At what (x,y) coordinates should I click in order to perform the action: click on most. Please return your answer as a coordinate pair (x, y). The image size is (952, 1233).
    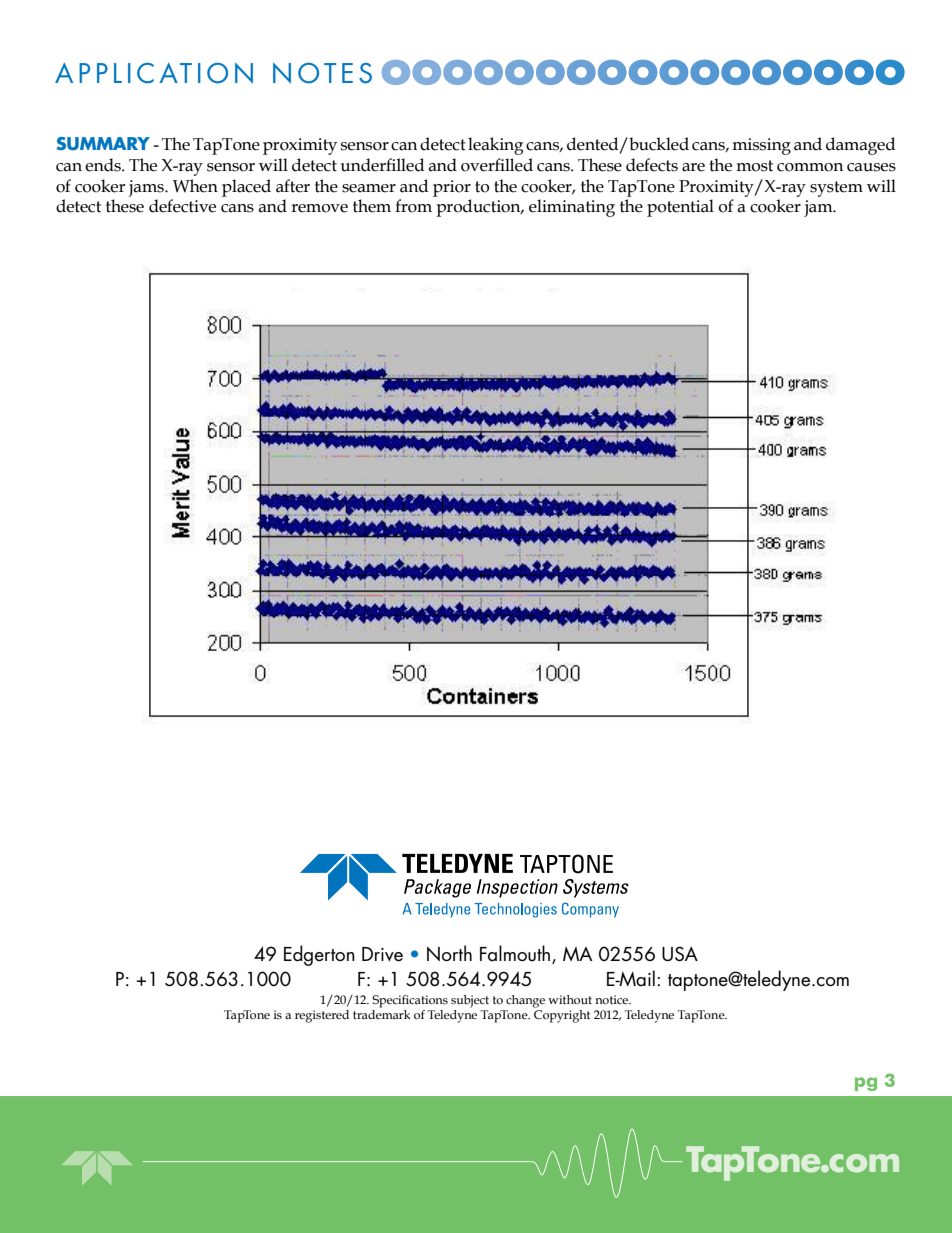
    Looking at the image, I should click on (754, 166).
